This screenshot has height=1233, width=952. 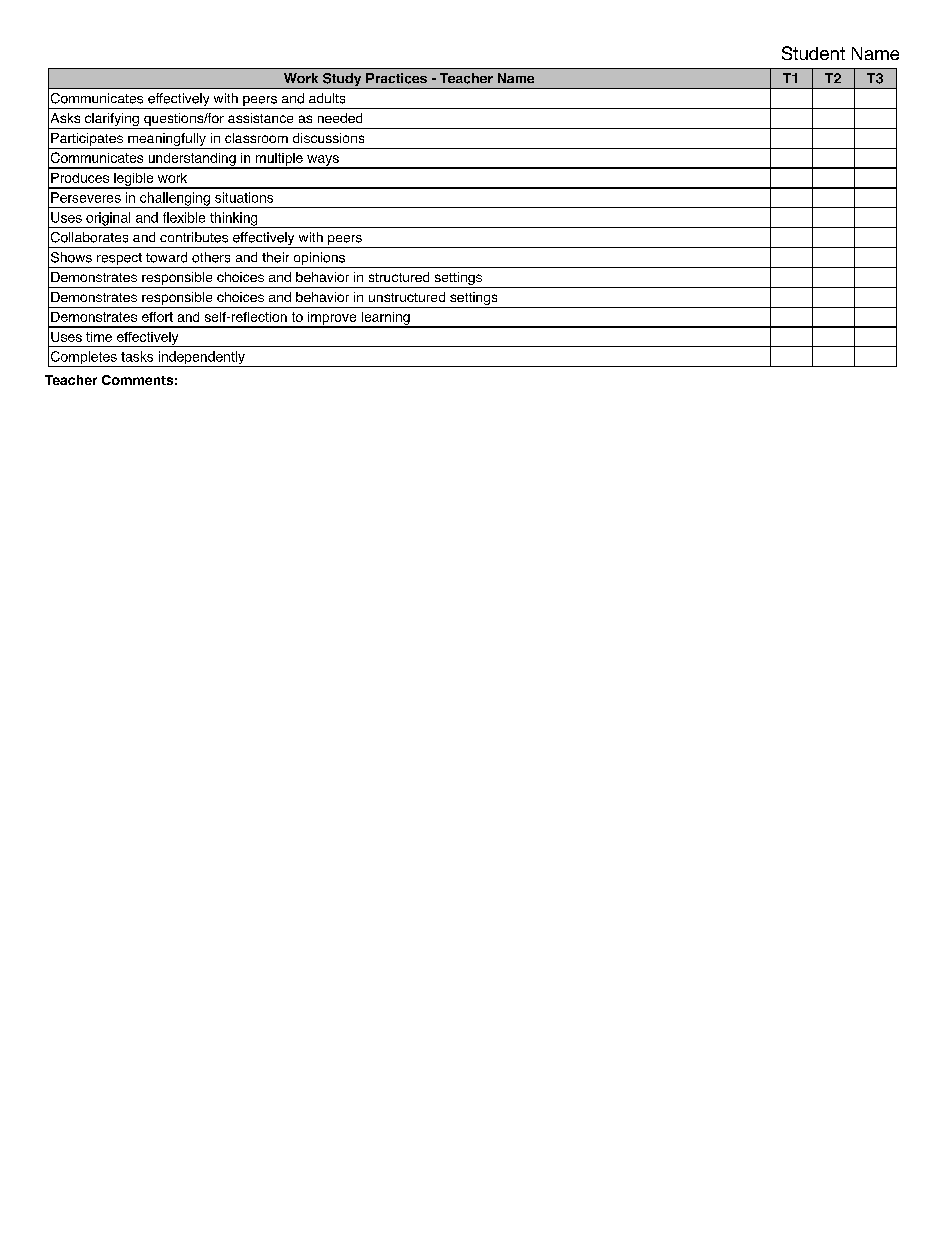 I want to click on ways, so click(x=323, y=161).
